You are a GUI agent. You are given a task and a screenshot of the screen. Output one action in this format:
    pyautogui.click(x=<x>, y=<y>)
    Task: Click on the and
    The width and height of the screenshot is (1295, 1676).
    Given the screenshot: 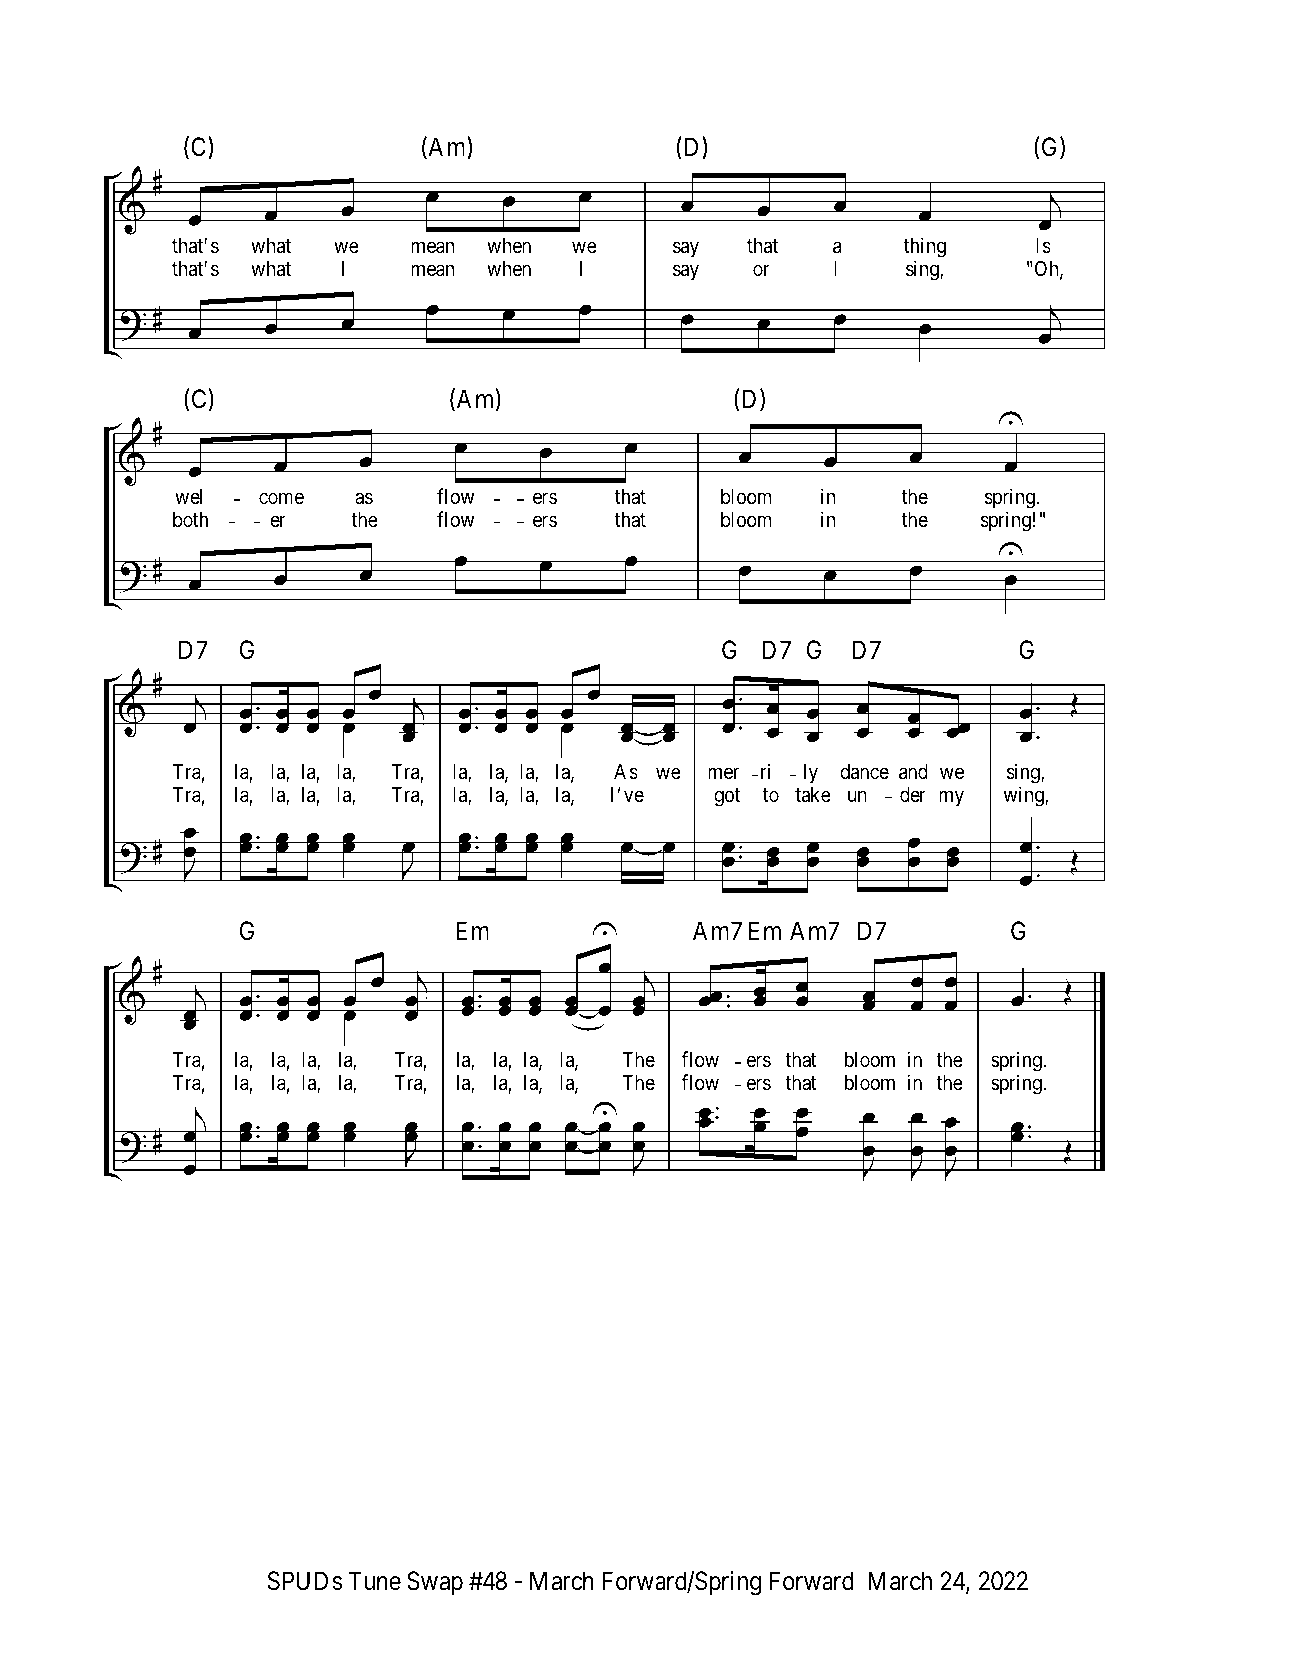 What is the action you would take?
    pyautogui.click(x=913, y=772)
